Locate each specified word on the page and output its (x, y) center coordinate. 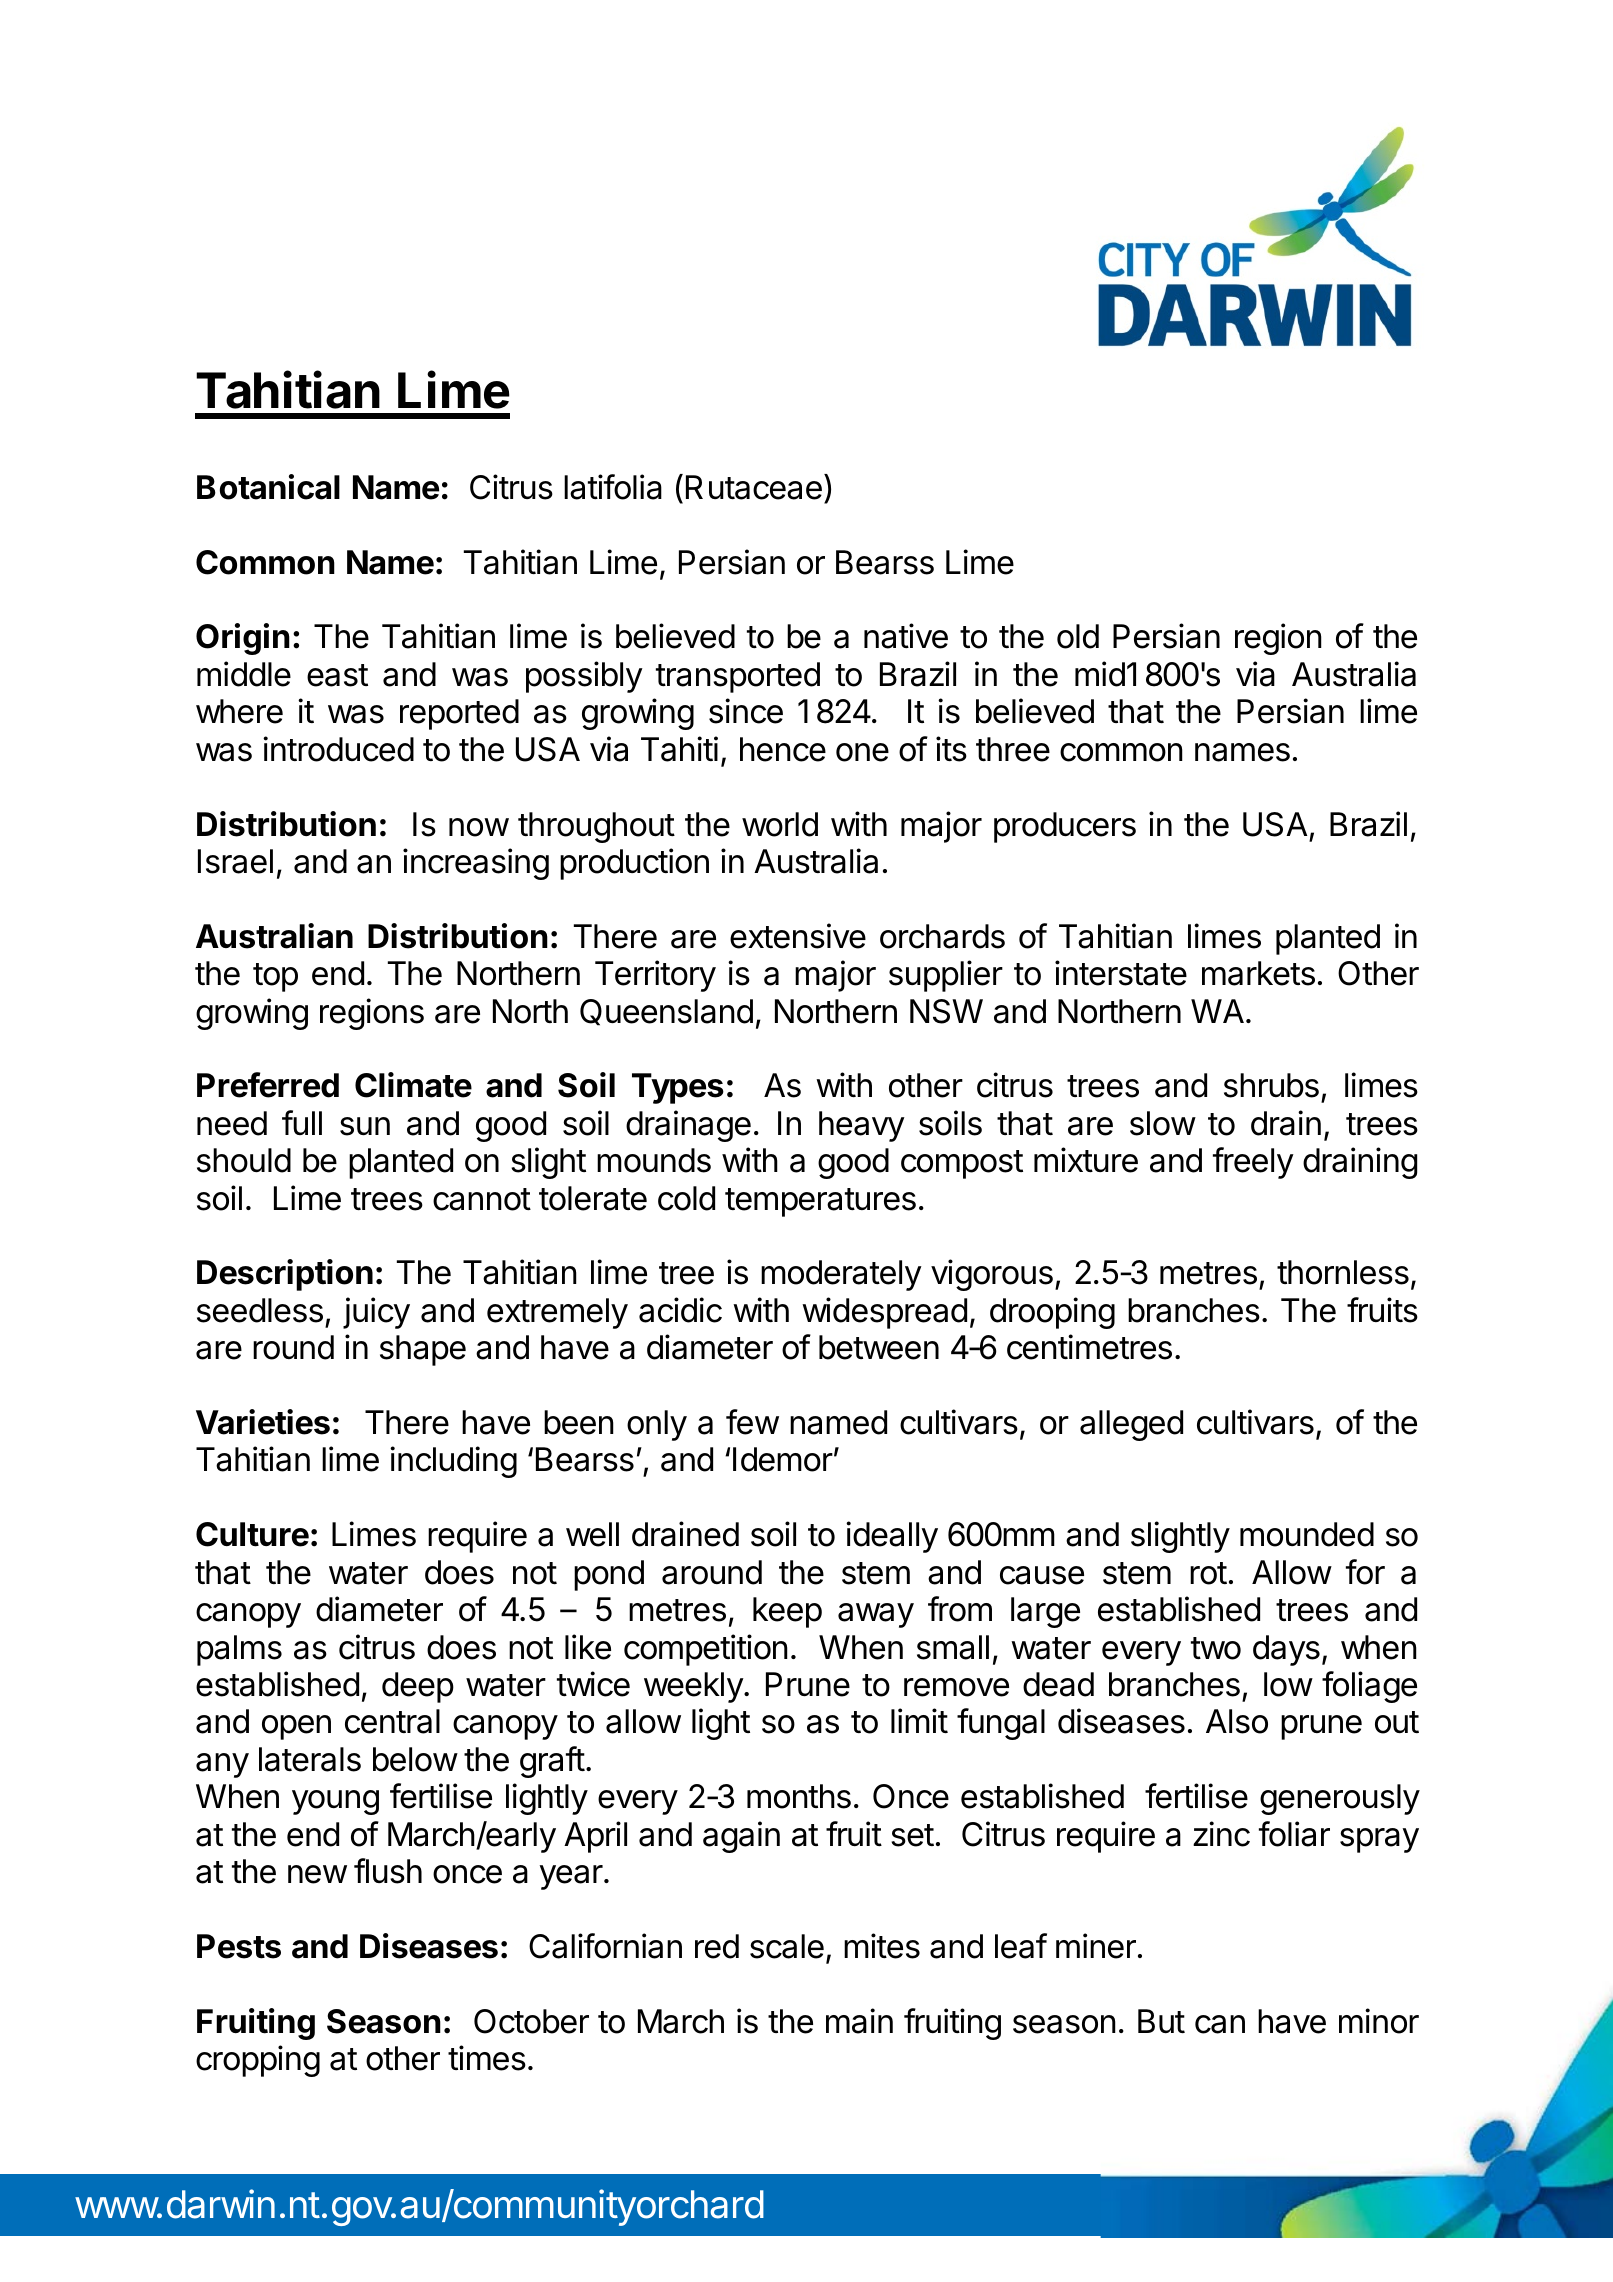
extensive (798, 936)
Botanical (268, 487)
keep (787, 1612)
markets (1258, 973)
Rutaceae (754, 487)
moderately (841, 1275)
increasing (476, 864)
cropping (258, 2061)
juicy (376, 1313)
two (1216, 1648)
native (906, 636)
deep (418, 1687)
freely (1253, 1163)
